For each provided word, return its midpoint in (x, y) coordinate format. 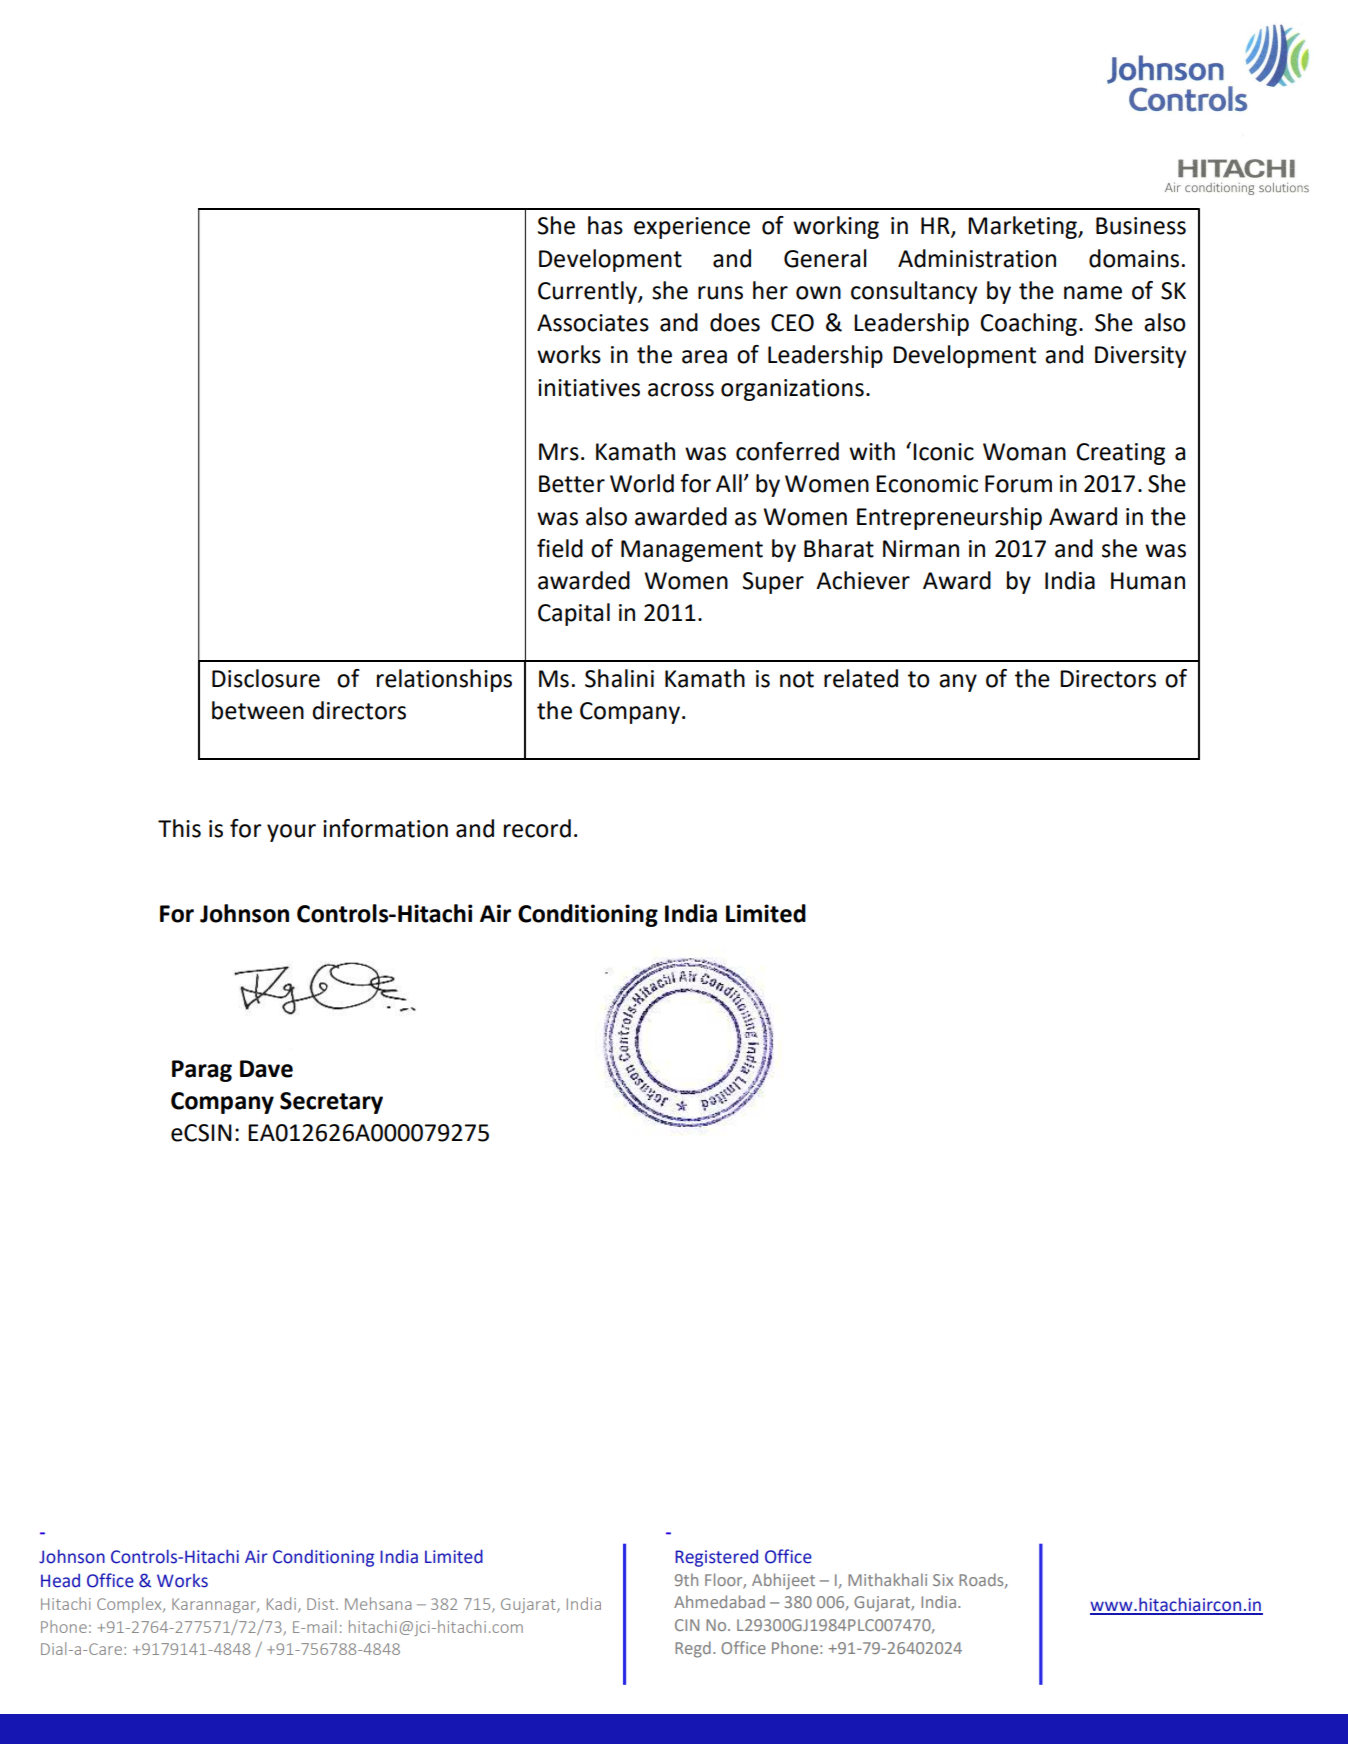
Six (943, 1580)
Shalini (619, 678)
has (605, 225)
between (258, 710)
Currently (588, 292)
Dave (266, 1069)
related (861, 678)
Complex (130, 1605)
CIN (687, 1625)
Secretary (331, 1103)
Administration (977, 258)
